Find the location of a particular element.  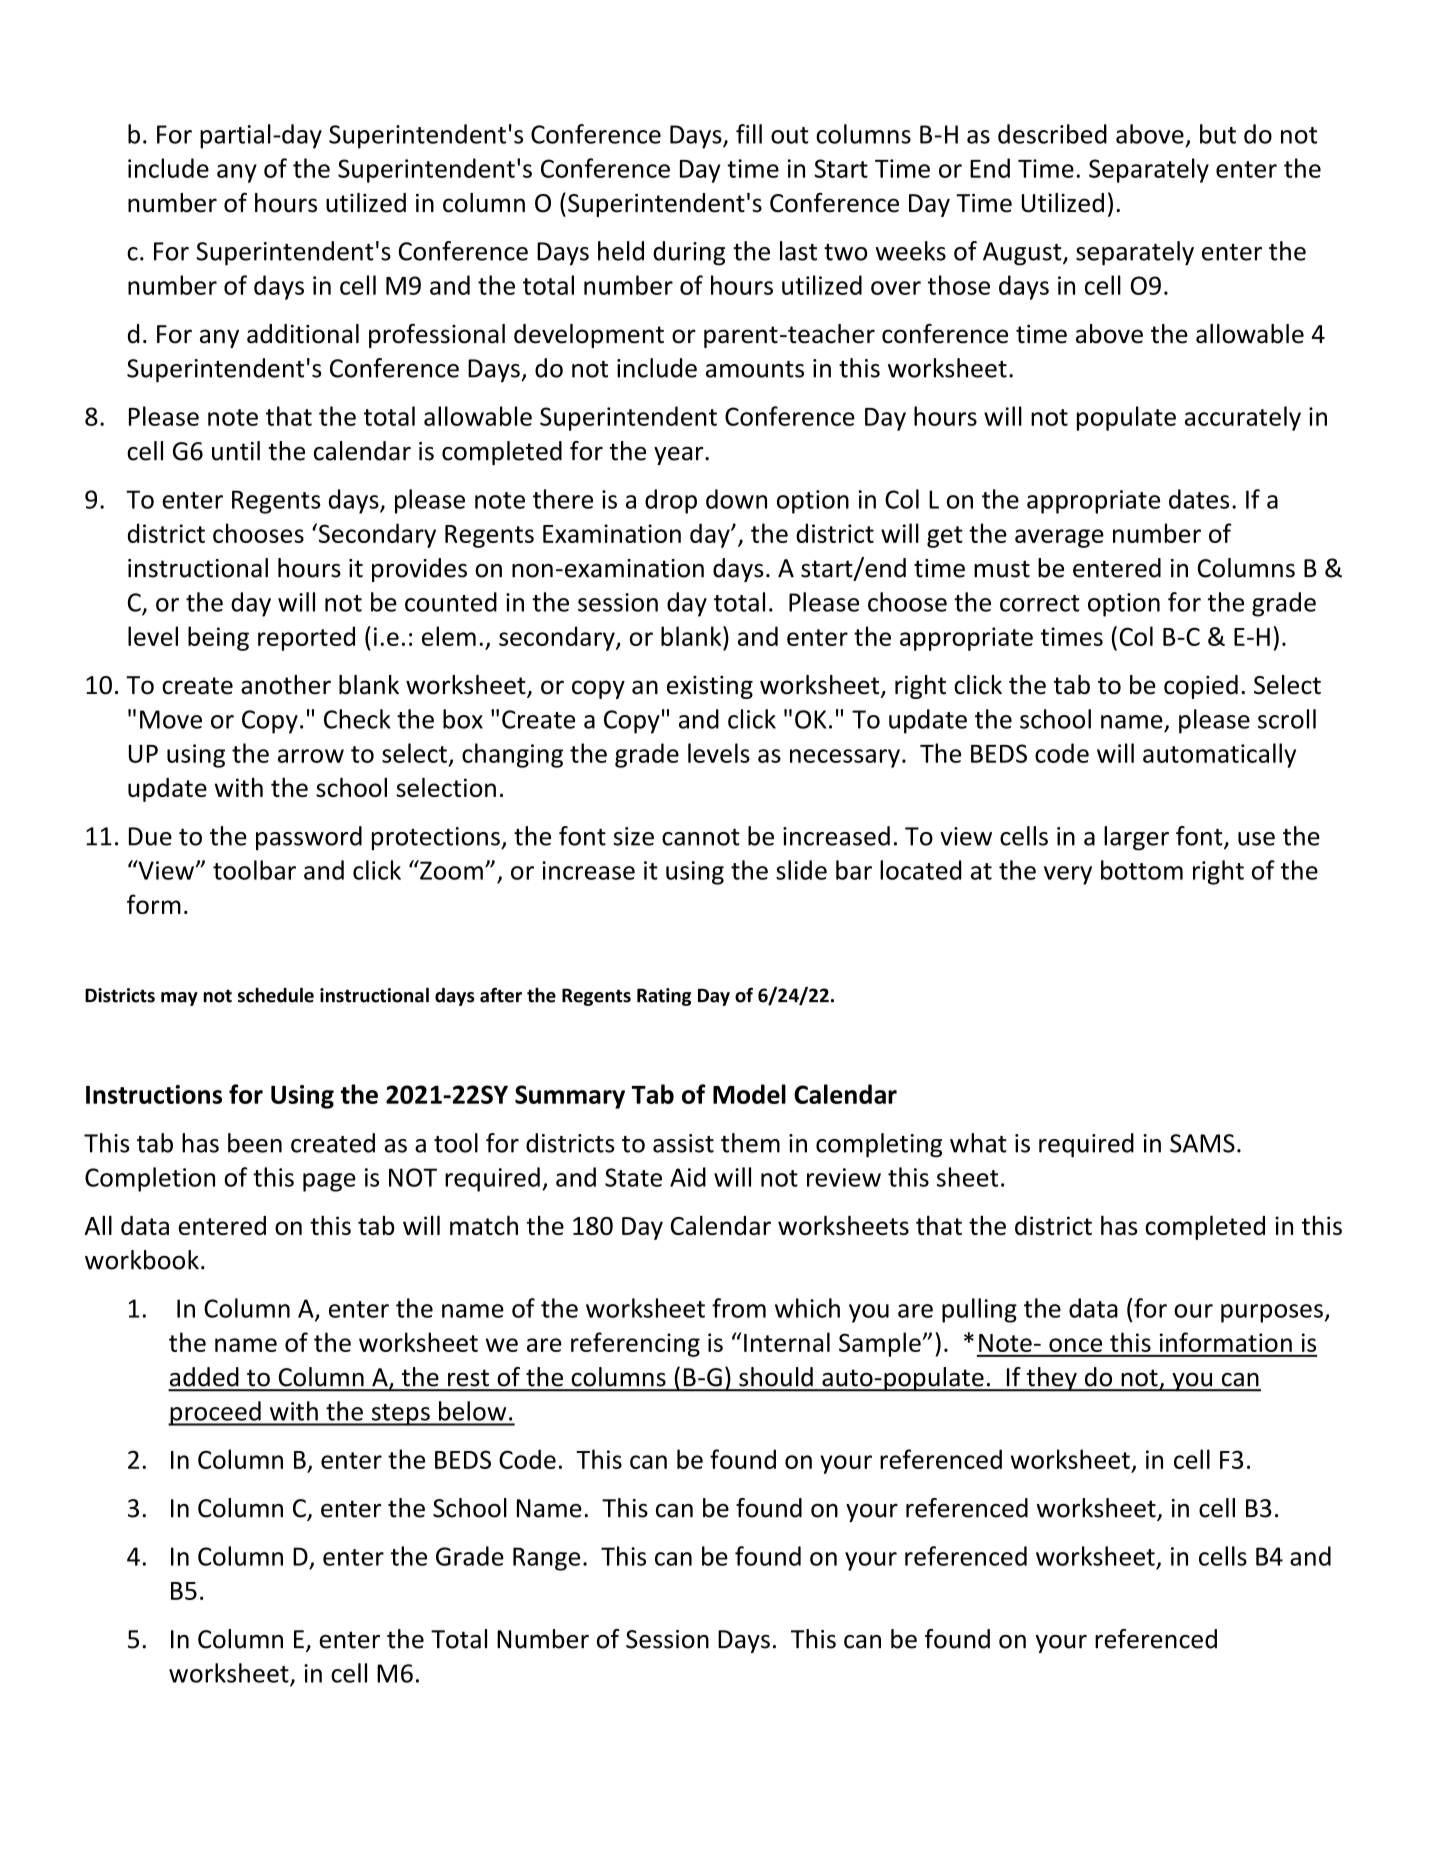

cannot is located at coordinates (701, 837).
